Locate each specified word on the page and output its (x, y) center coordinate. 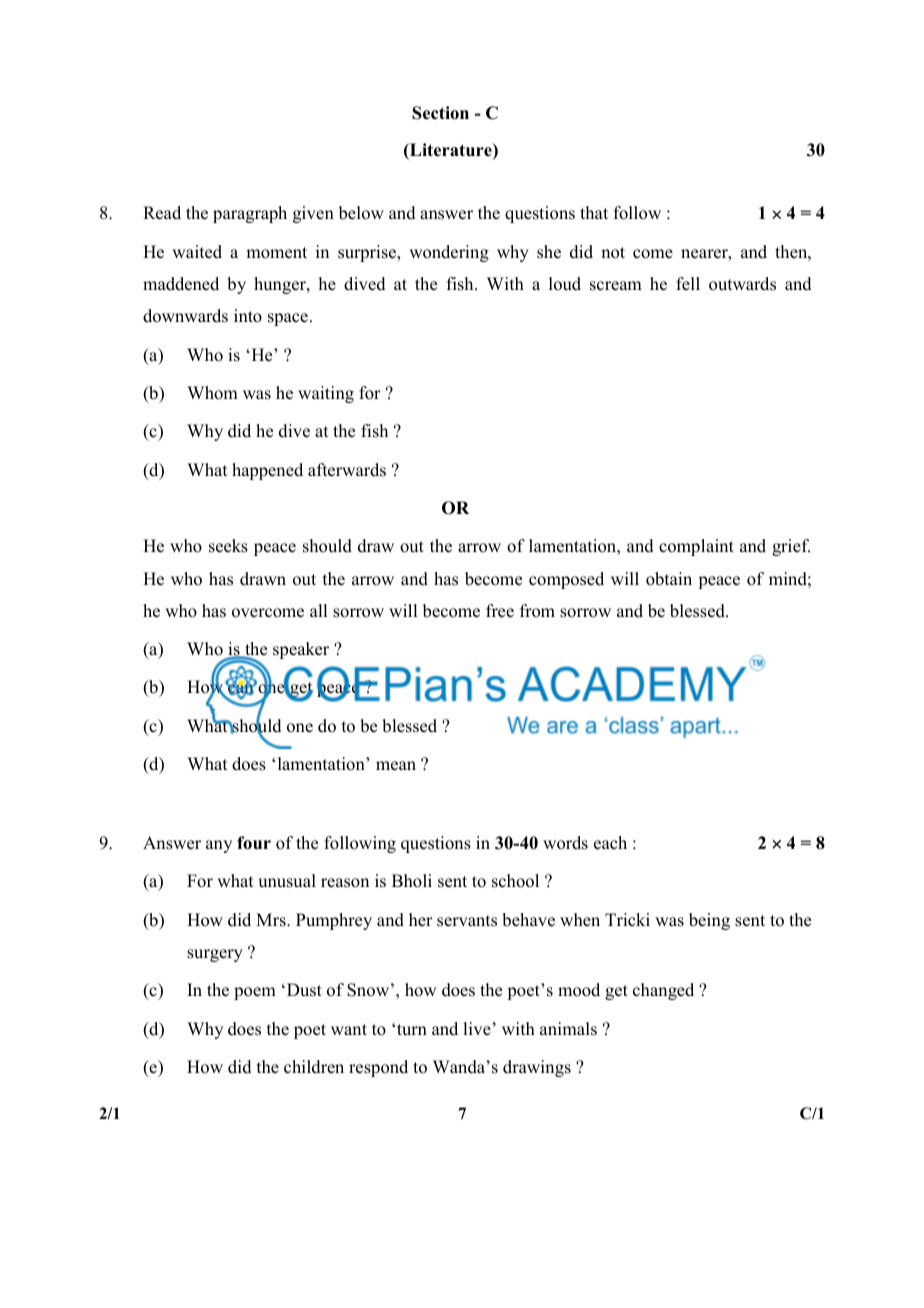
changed (663, 991)
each (610, 843)
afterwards (347, 470)
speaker (301, 650)
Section (440, 113)
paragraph (250, 214)
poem (255, 993)
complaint (696, 547)
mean (396, 766)
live (477, 1029)
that (594, 212)
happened (267, 471)
